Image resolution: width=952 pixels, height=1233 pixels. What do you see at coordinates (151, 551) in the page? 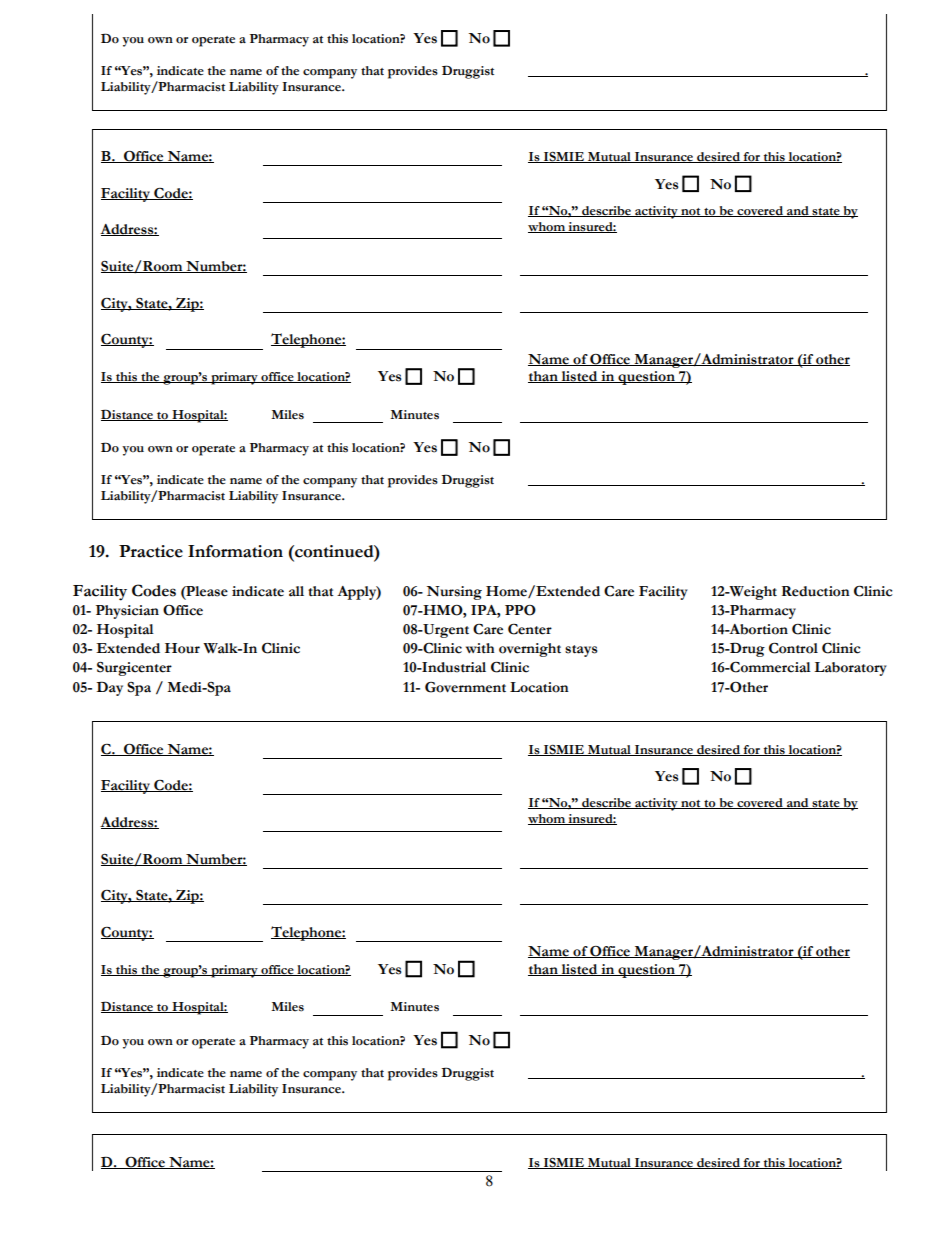
I see `Practice` at bounding box center [151, 551].
